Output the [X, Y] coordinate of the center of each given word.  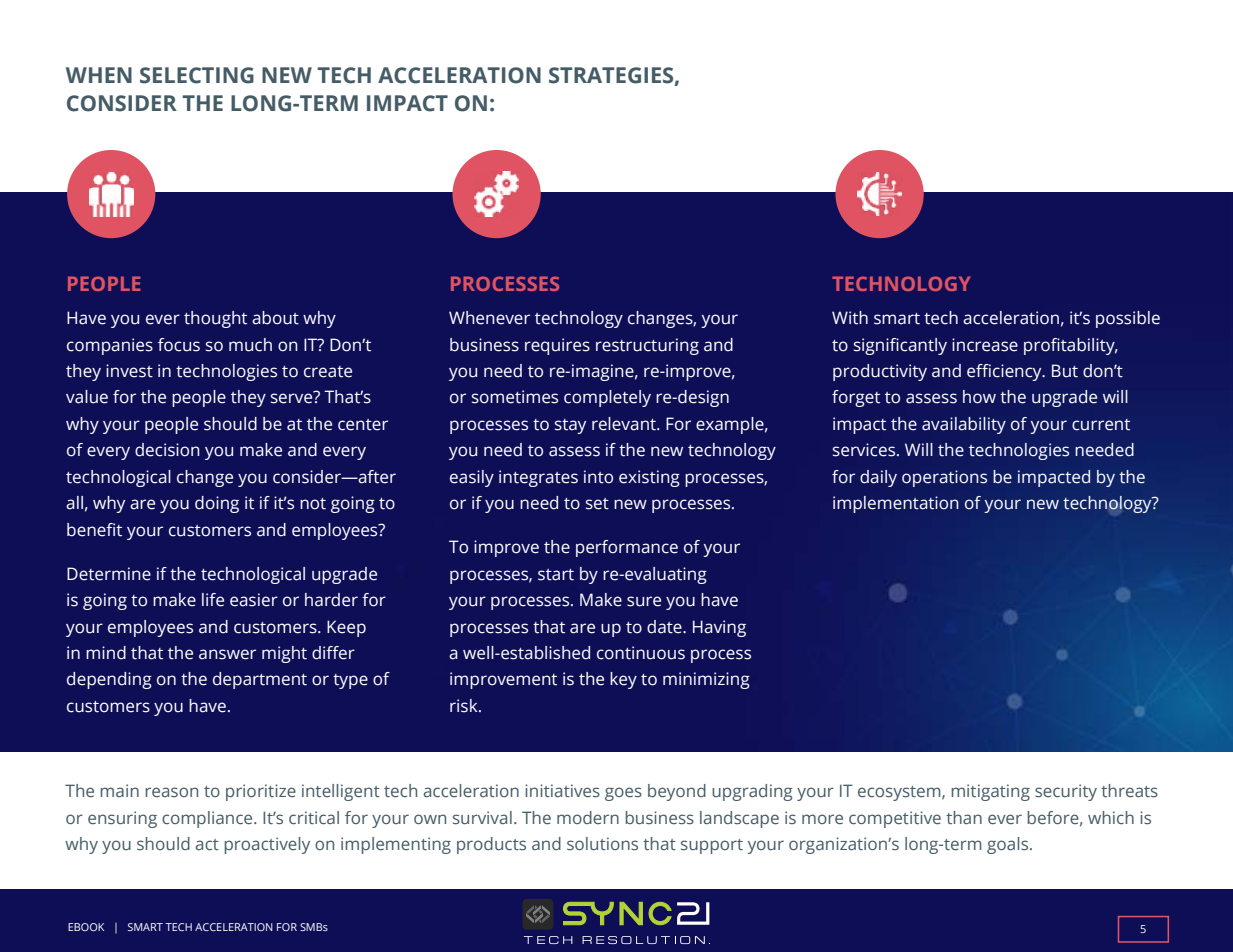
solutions [602, 843]
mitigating [990, 792]
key [623, 680]
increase [985, 345]
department [260, 680]
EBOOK [86, 927]
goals [1009, 845]
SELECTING [197, 75]
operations [944, 478]
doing [217, 504]
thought [215, 319]
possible [1128, 319]
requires [557, 346]
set [597, 504]
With [850, 318]
